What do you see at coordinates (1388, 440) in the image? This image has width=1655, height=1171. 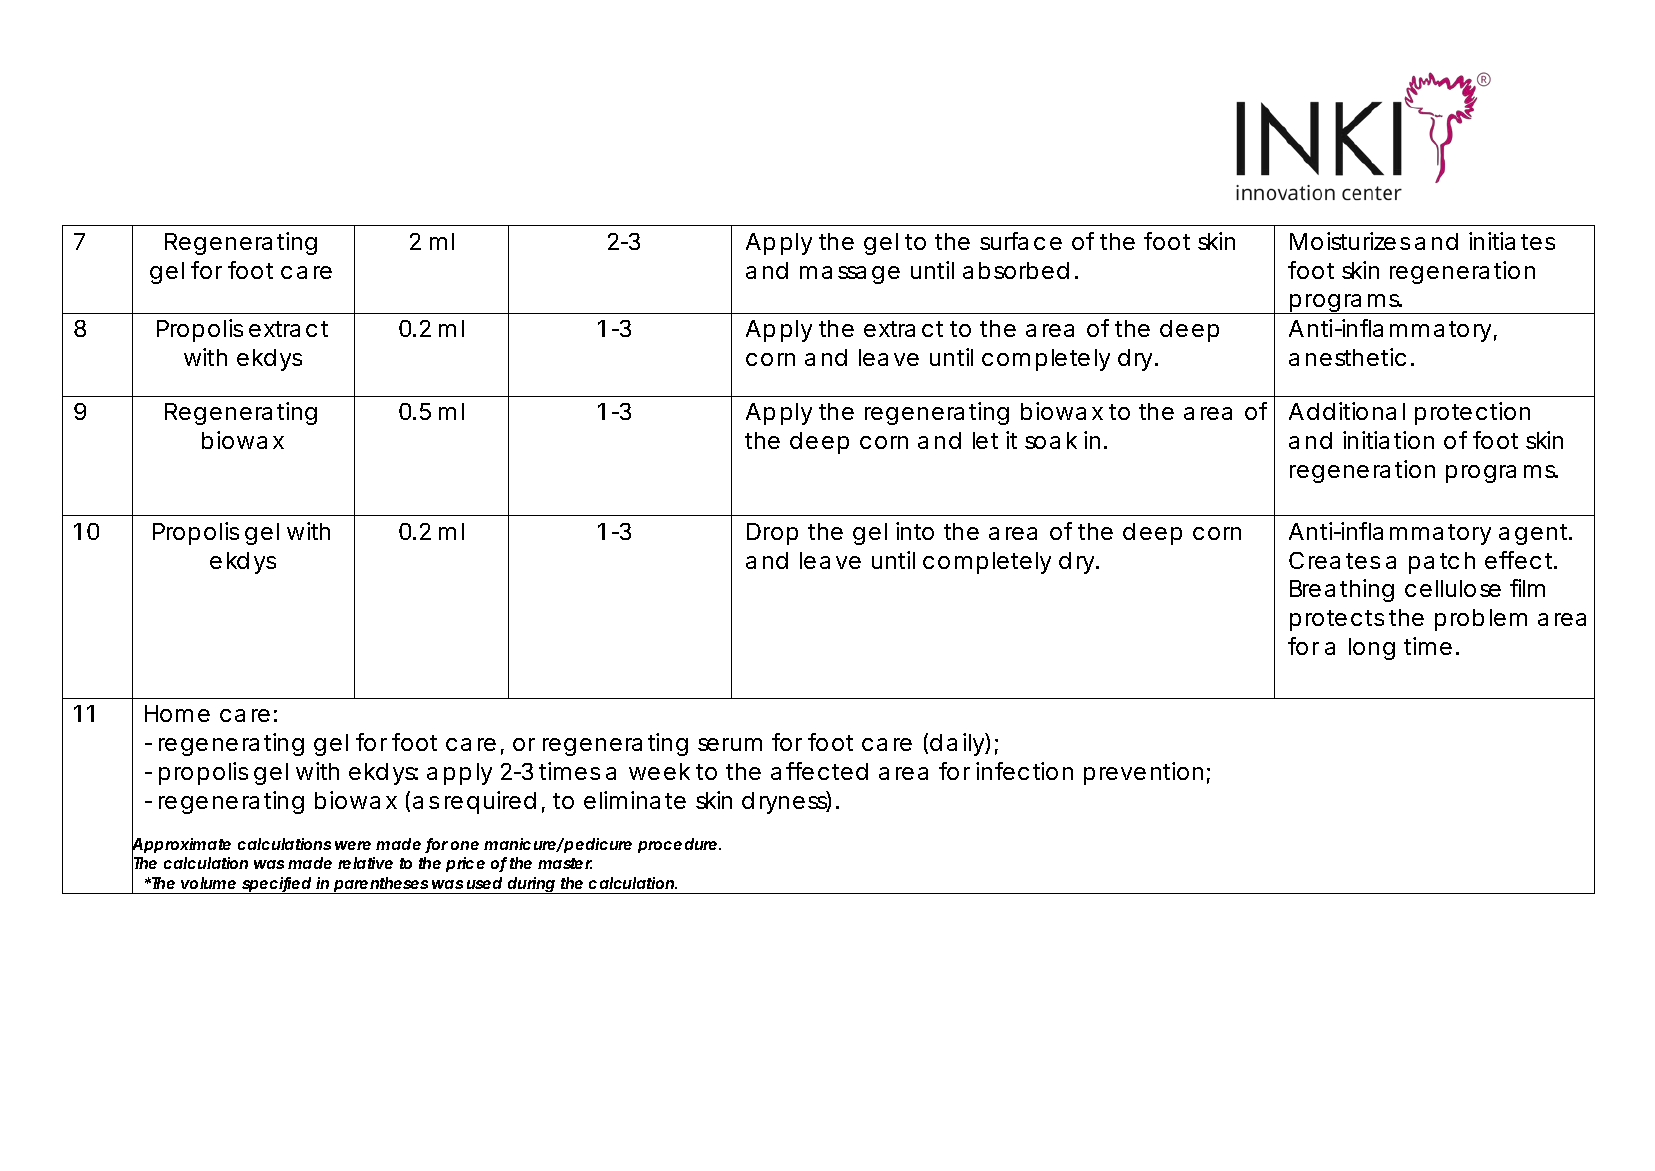 I see `initiation` at bounding box center [1388, 440].
